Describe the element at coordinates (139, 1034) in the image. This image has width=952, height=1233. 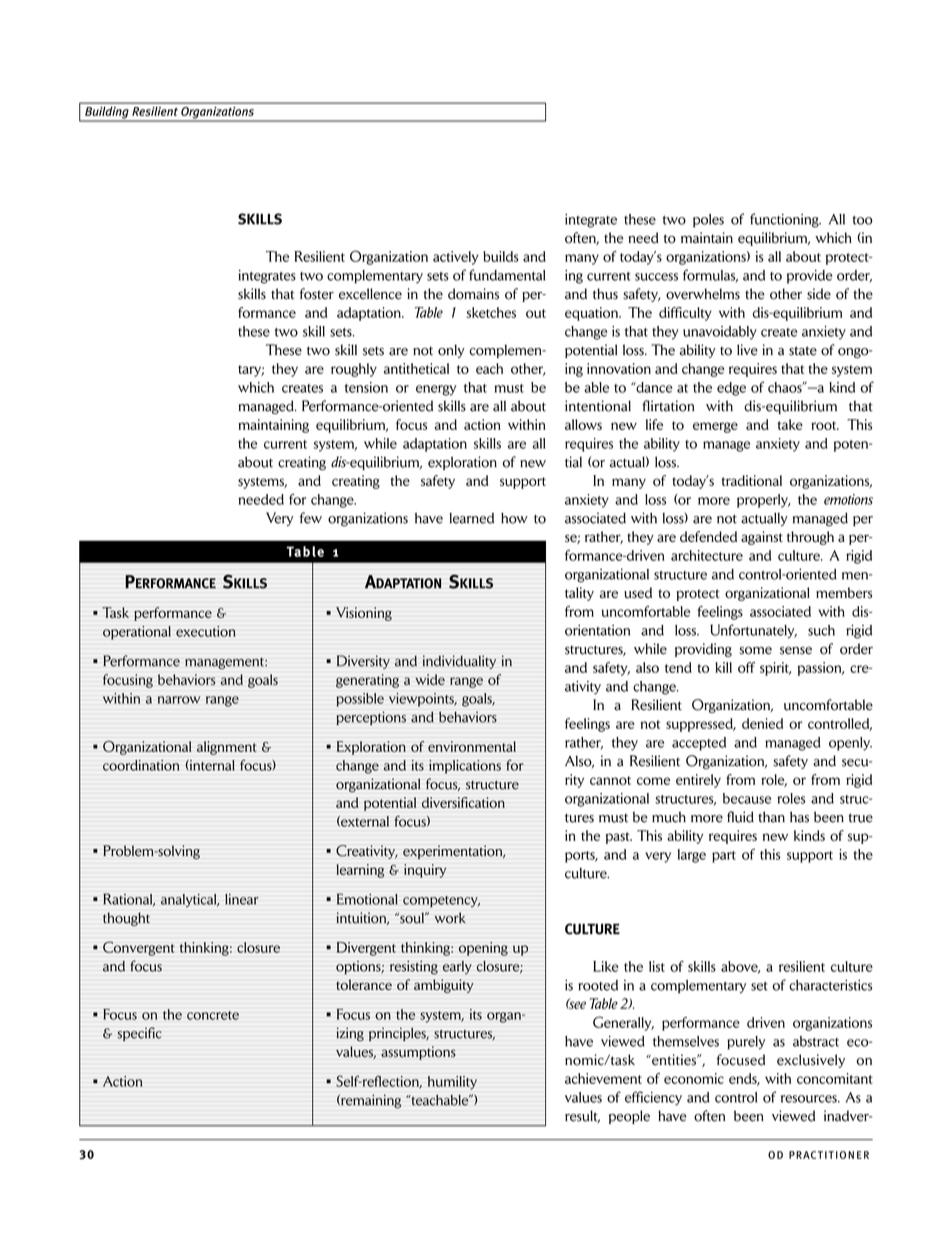
I see `specific` at that location.
